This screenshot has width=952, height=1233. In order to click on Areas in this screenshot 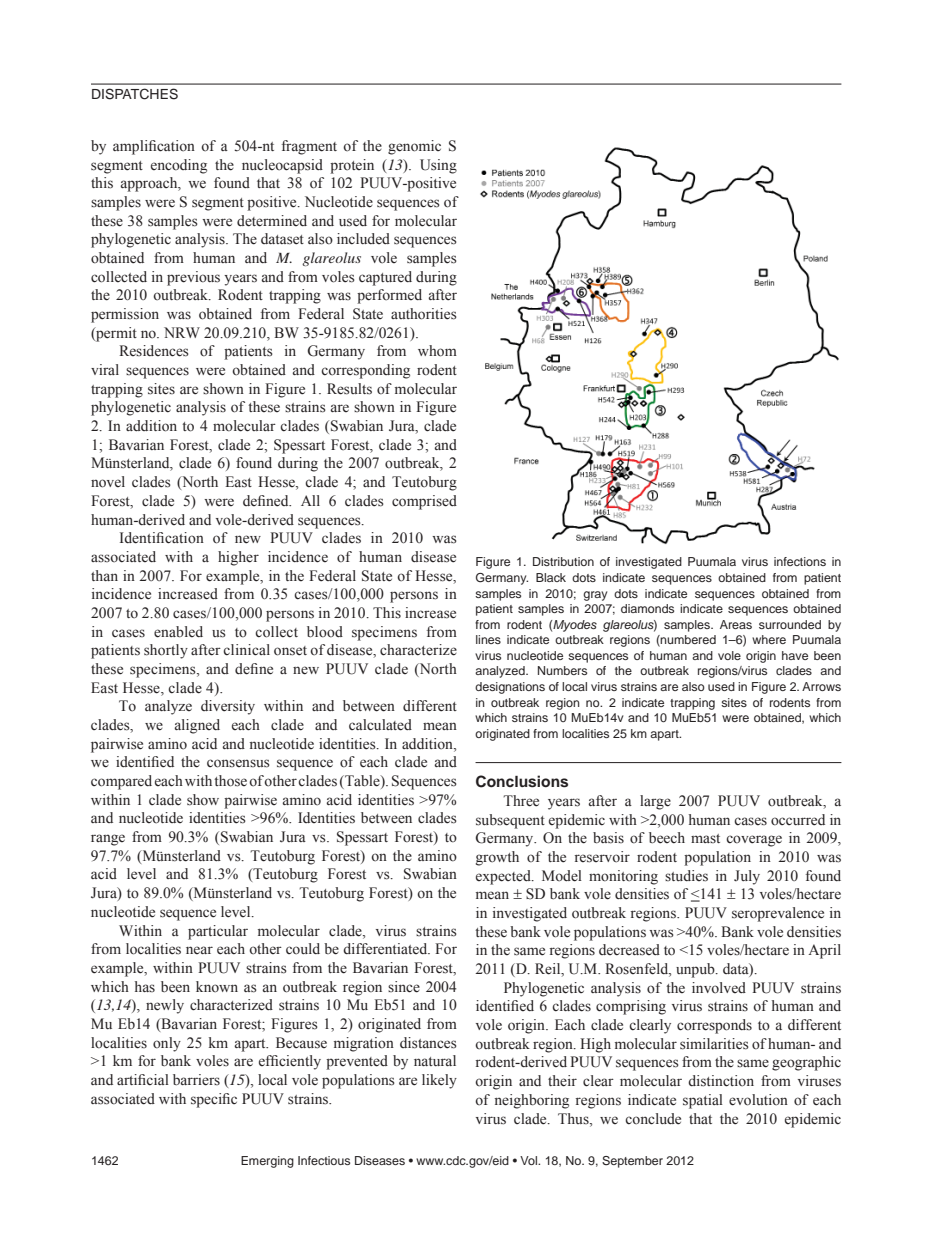, I will do `click(736, 624)`.
